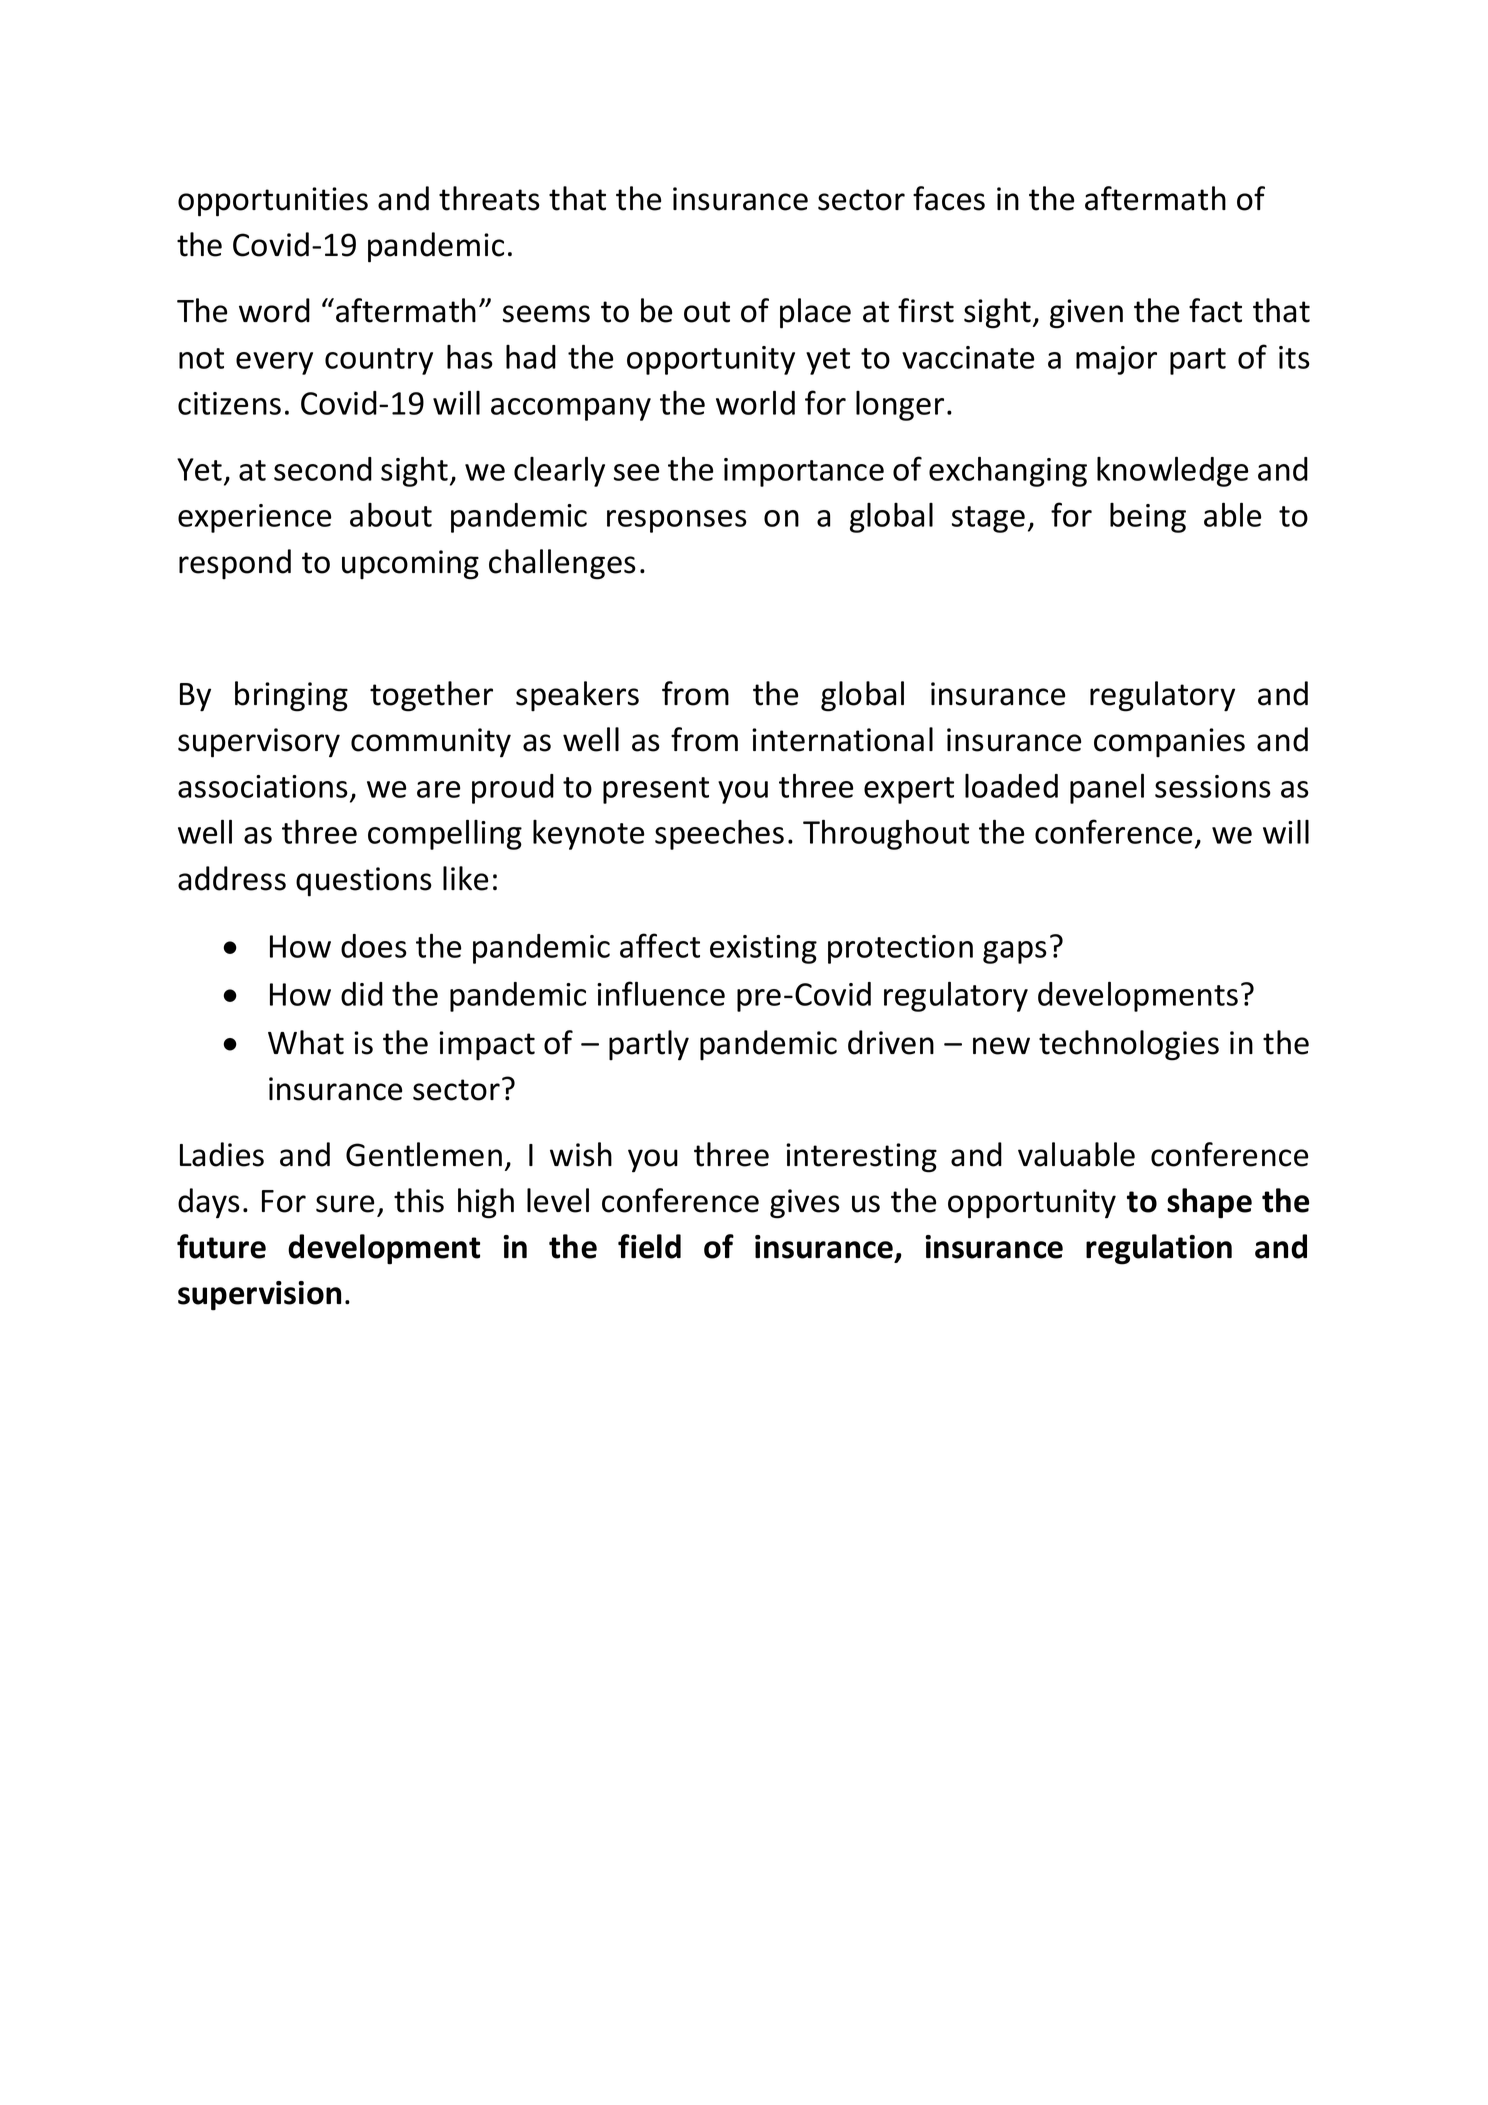 The height and width of the screenshot is (2105, 1488). Describe the element at coordinates (815, 313) in the screenshot. I see `place` at that location.
